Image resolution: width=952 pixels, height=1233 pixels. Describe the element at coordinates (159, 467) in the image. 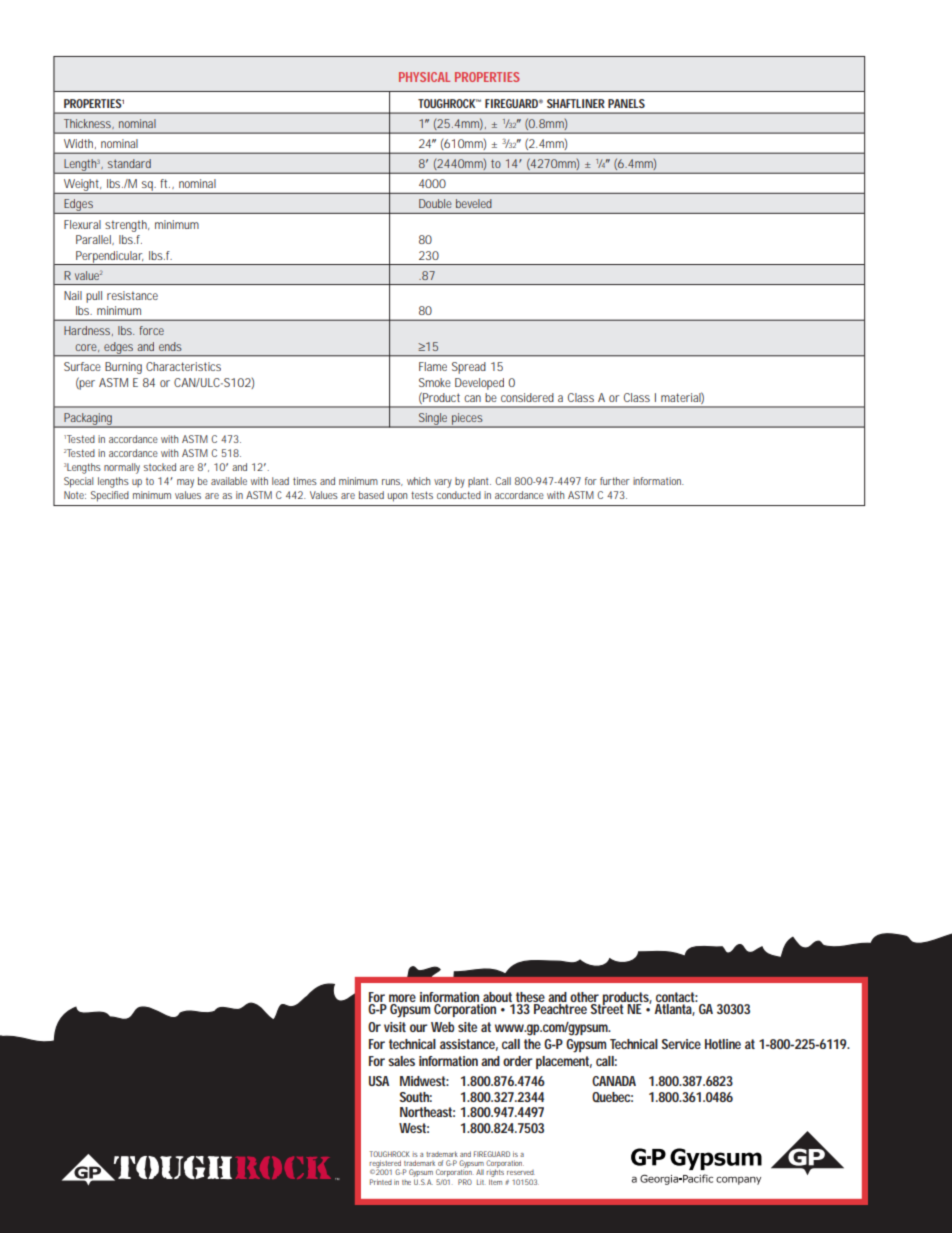

I see `stocked` at that location.
